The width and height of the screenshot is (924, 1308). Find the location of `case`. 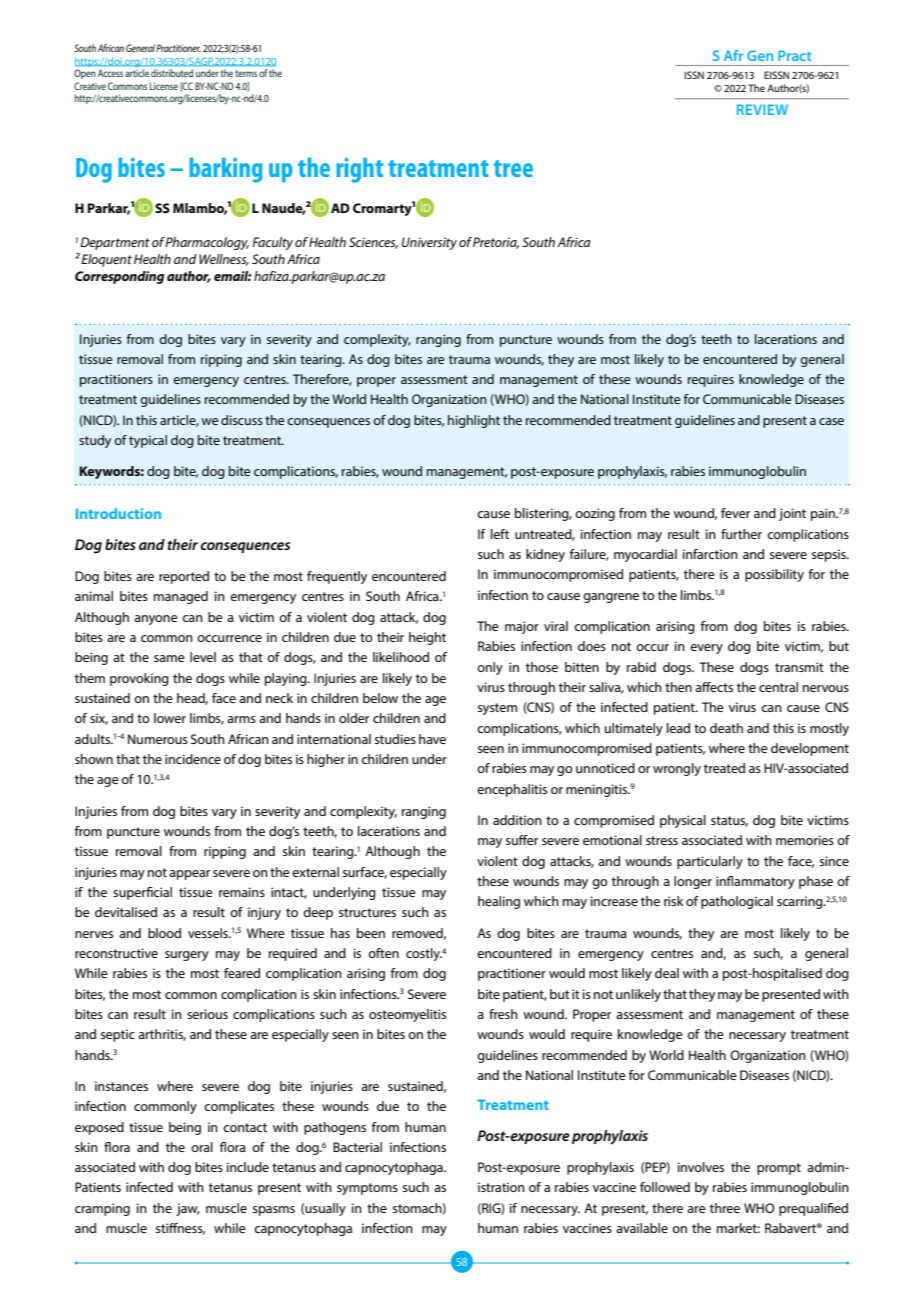

case is located at coordinates (831, 421).
